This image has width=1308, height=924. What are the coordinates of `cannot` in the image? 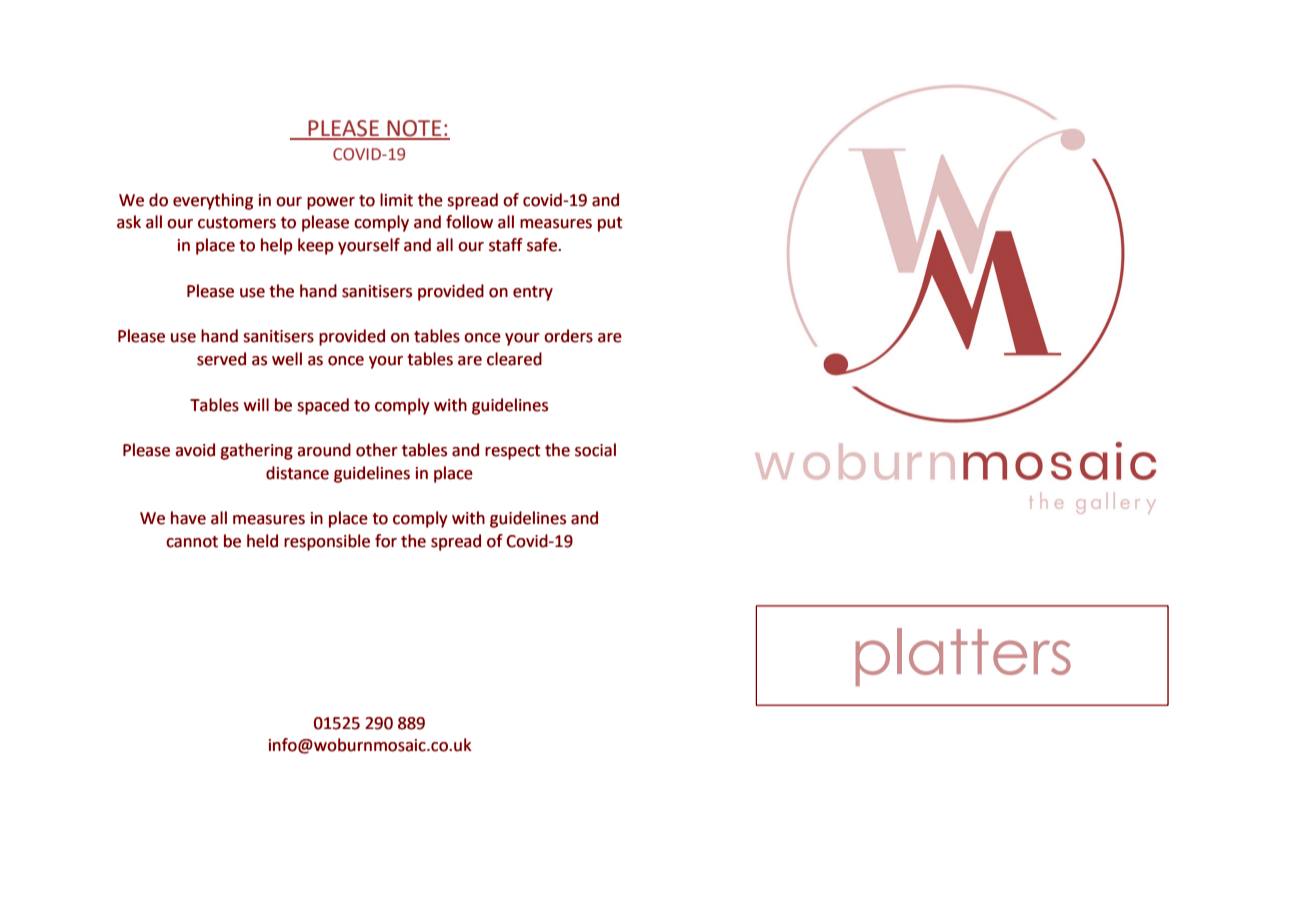 It's located at (192, 542).
